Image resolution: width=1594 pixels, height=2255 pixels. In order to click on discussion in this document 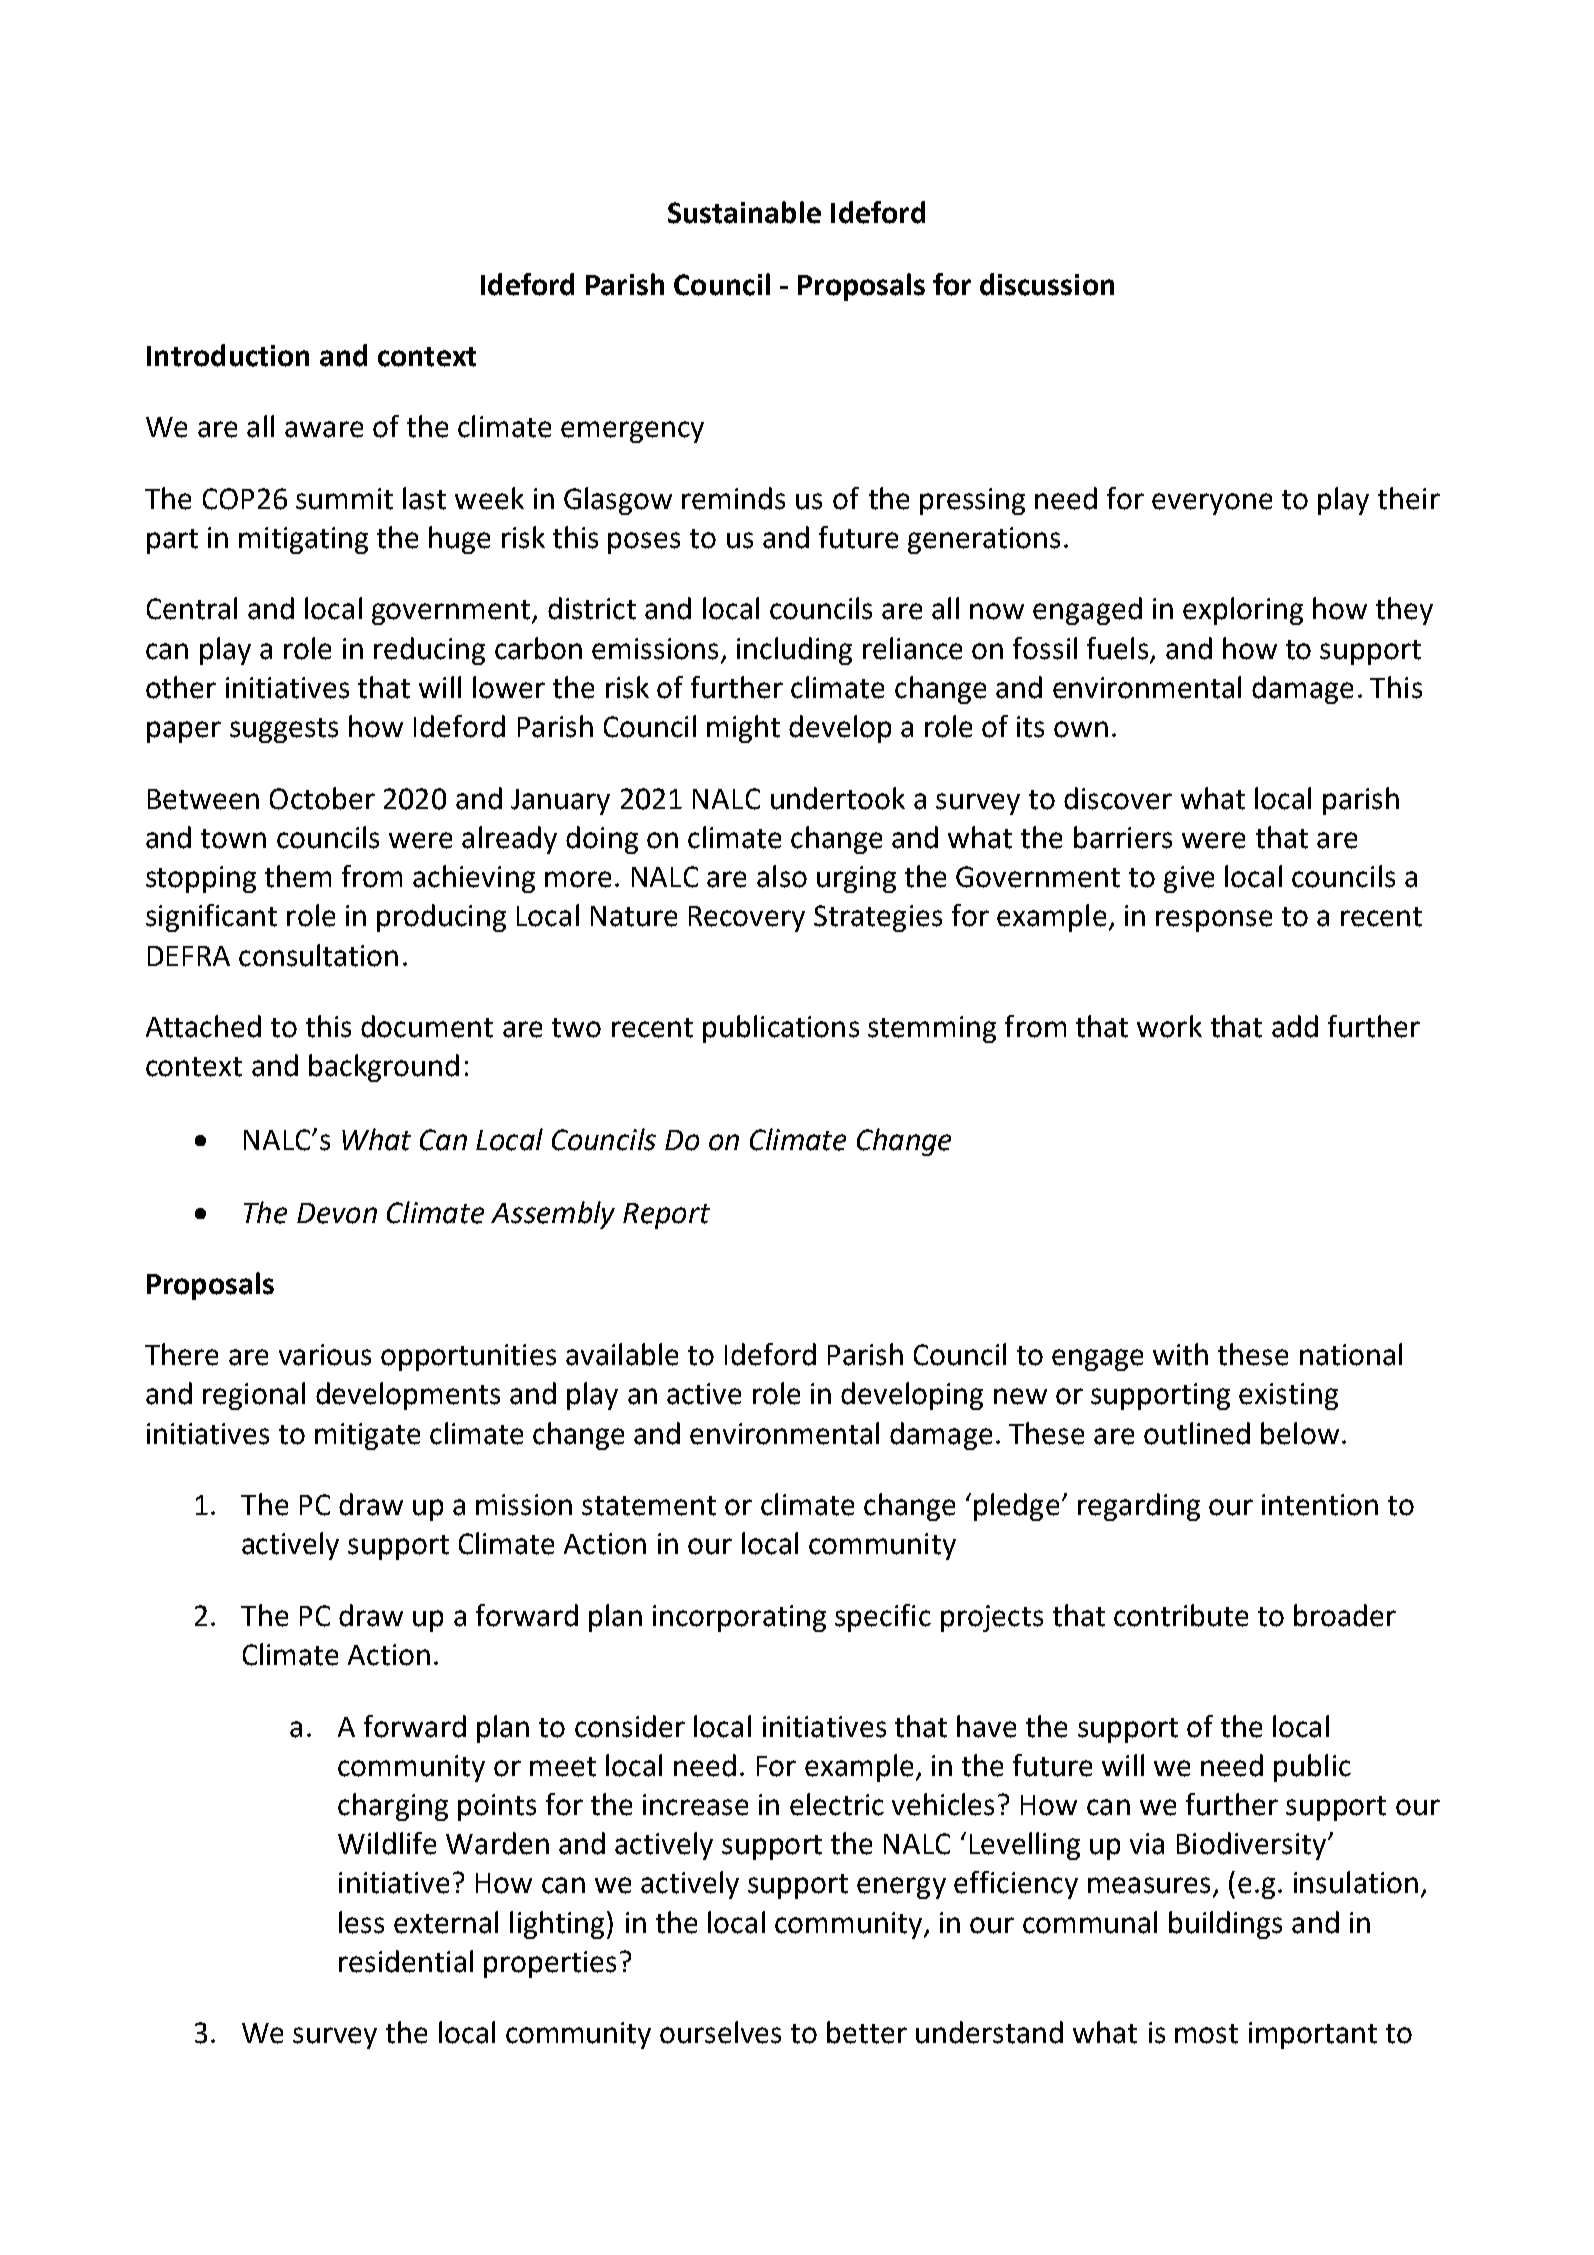, I will do `click(1047, 284)`.
